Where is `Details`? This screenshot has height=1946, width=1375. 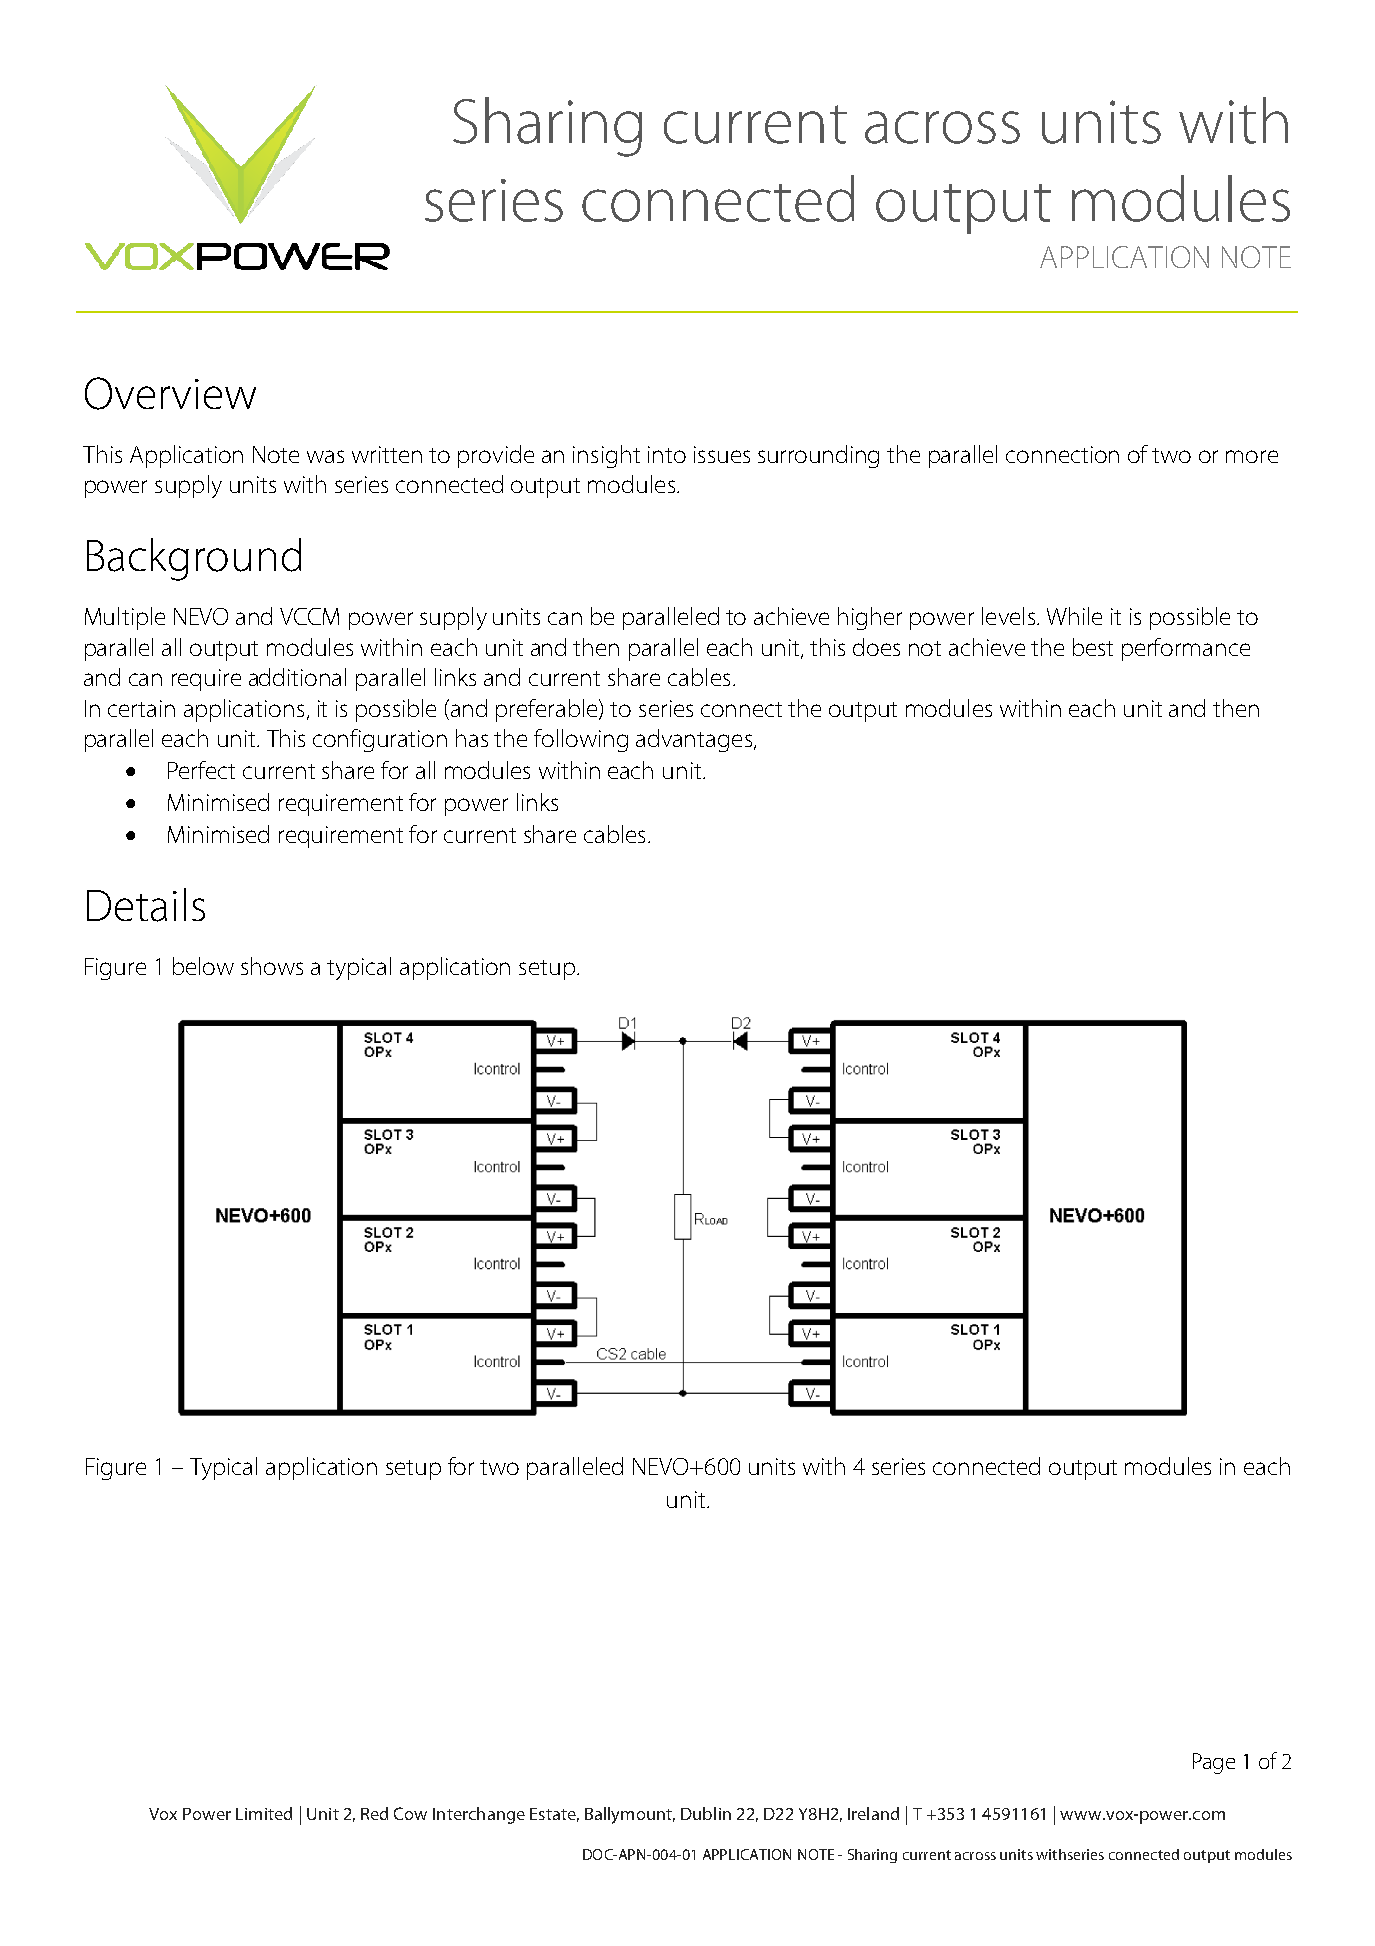 Details is located at coordinates (146, 905).
